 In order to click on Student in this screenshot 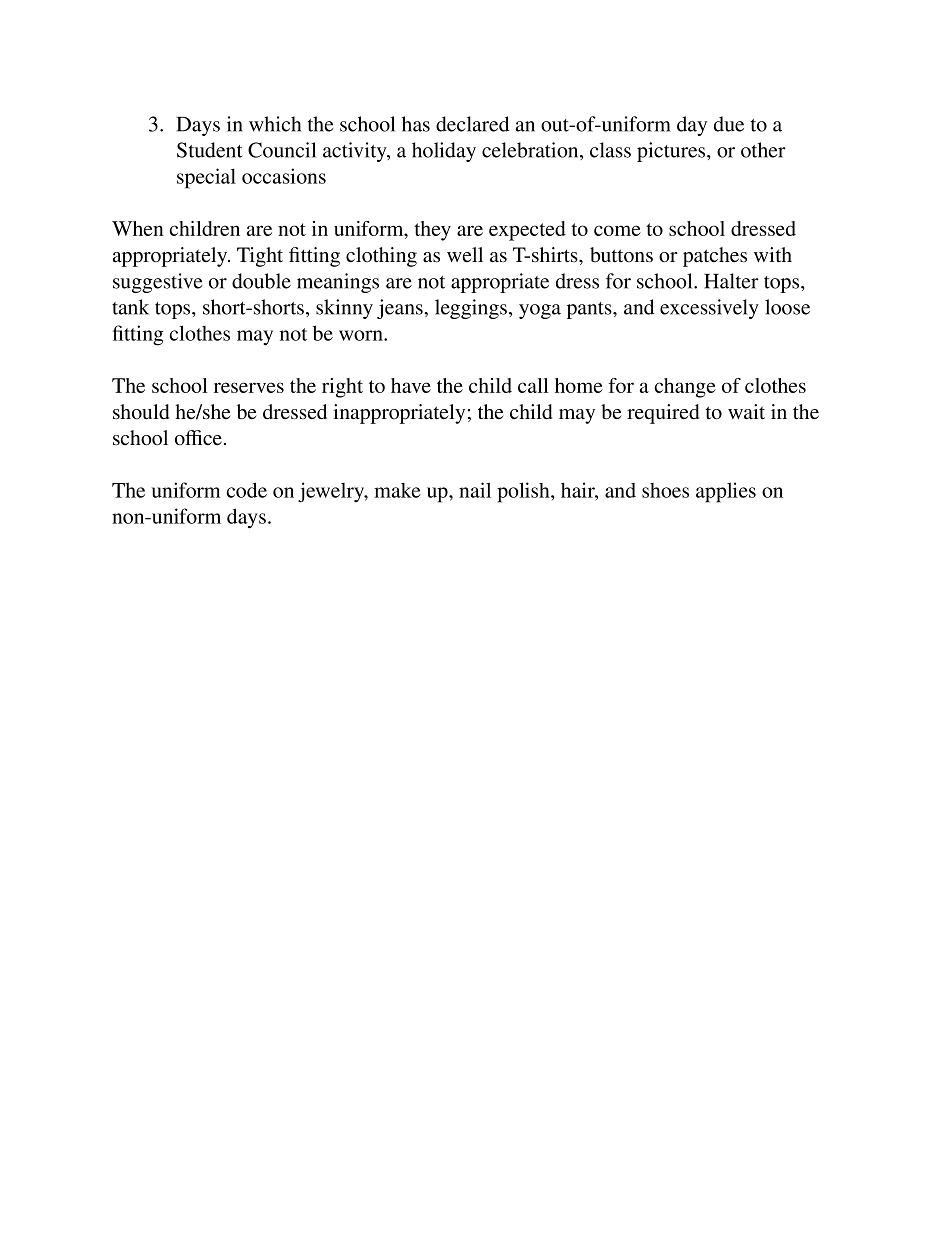, I will do `click(209, 150)`.
